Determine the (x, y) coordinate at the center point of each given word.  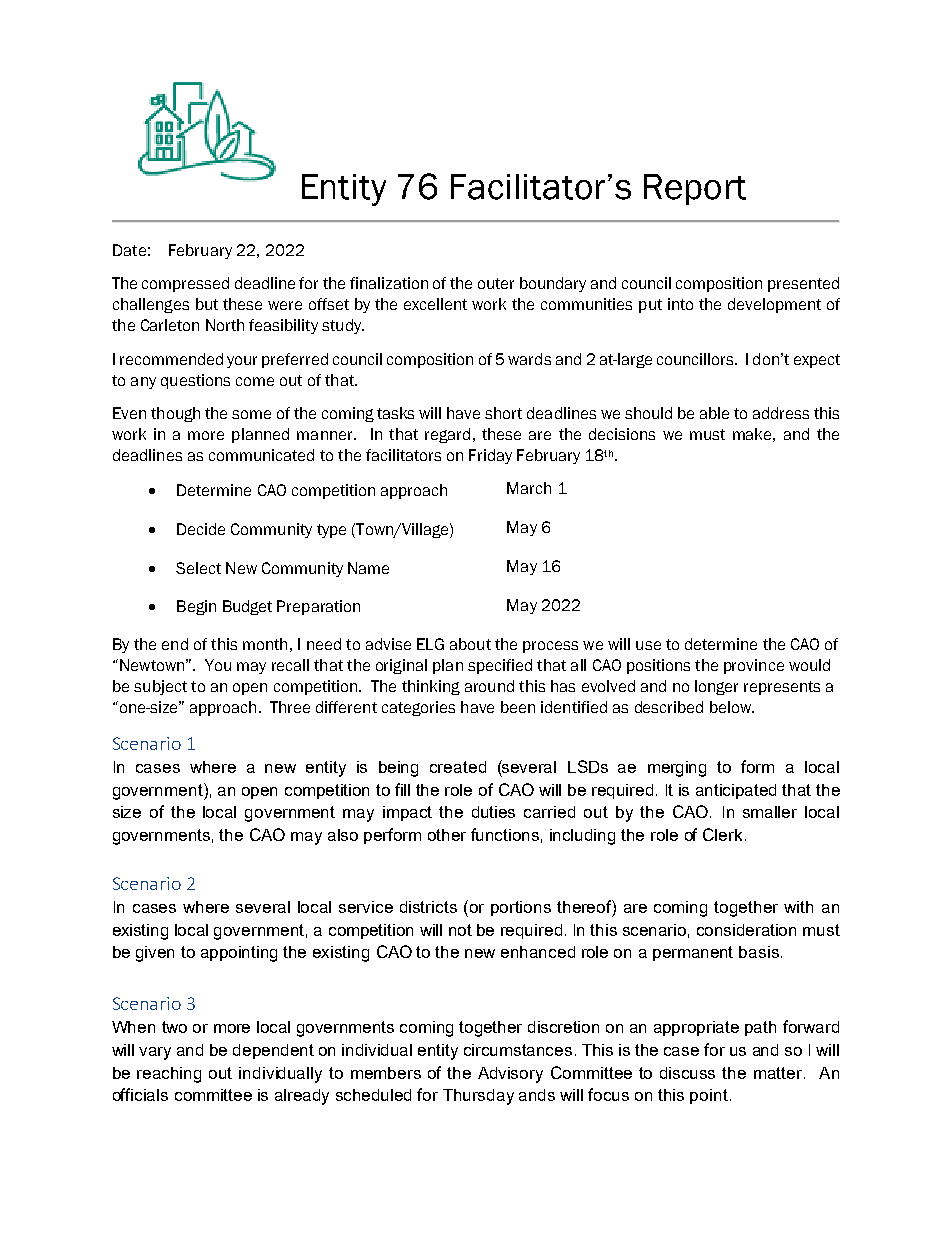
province (754, 666)
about (470, 644)
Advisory (510, 1075)
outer (496, 283)
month (265, 644)
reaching (169, 1075)
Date (129, 250)
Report (695, 189)
